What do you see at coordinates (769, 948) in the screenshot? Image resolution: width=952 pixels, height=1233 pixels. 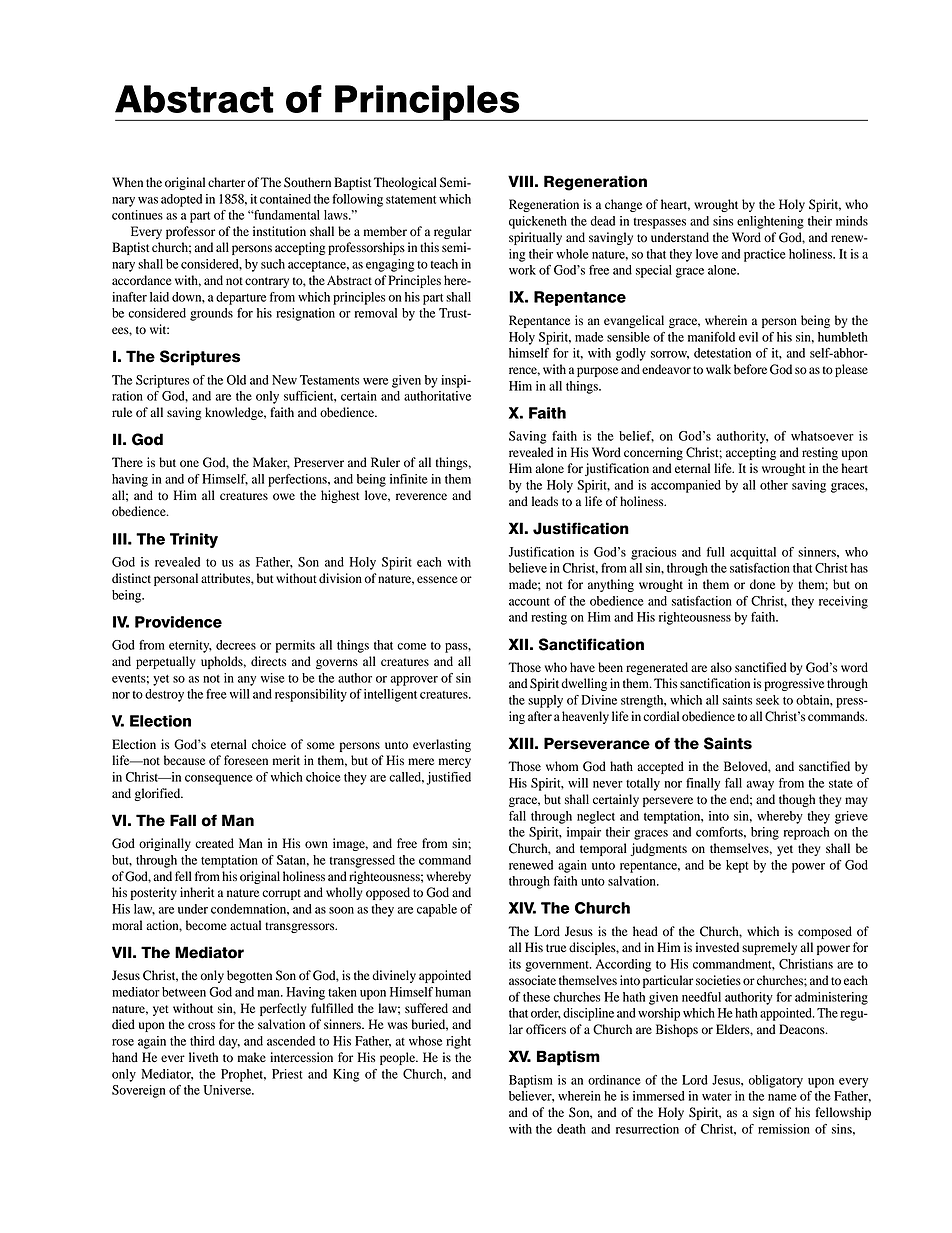 I see `supremely` at bounding box center [769, 948].
